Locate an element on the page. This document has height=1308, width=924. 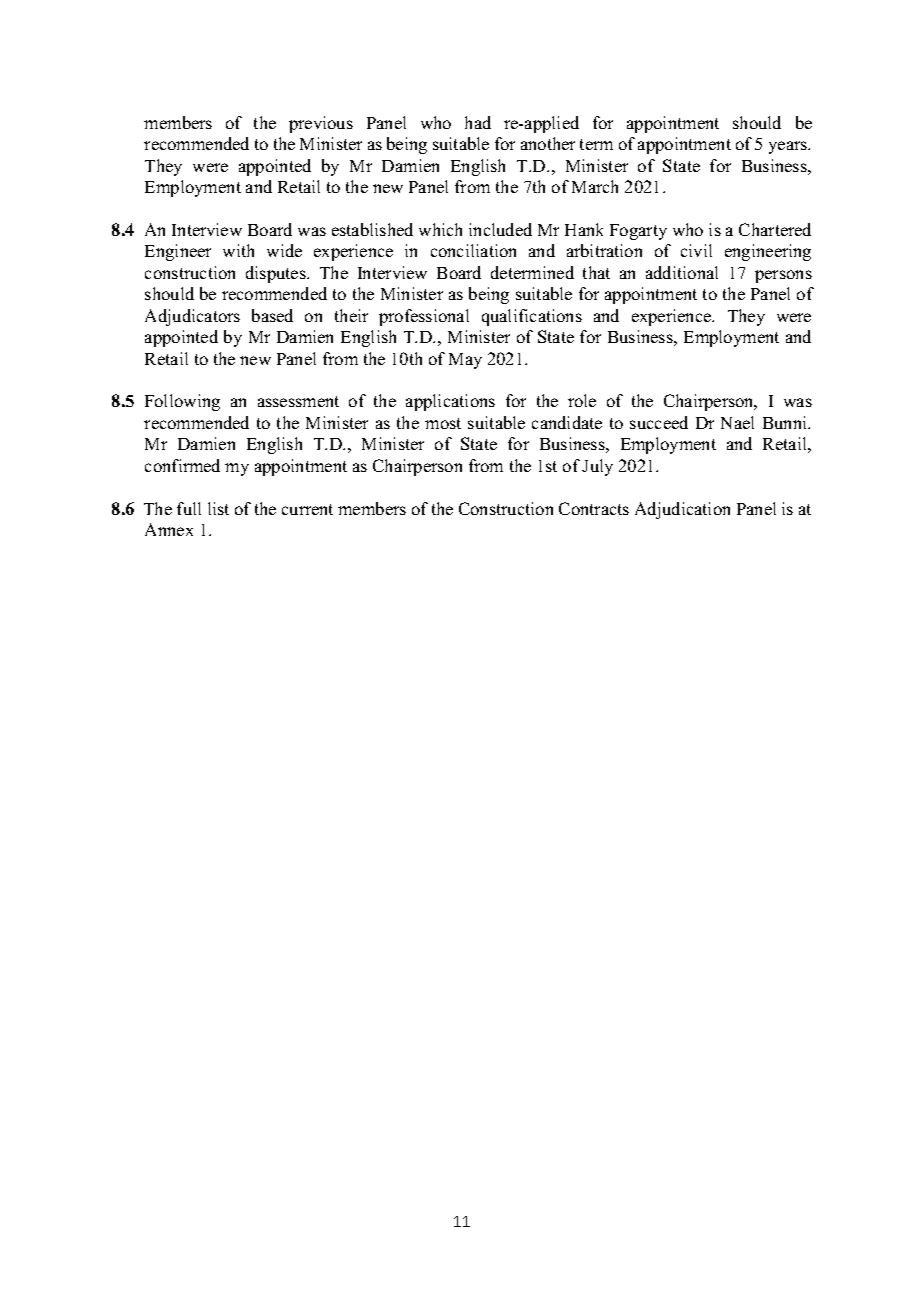
Contracts is located at coordinates (594, 508).
